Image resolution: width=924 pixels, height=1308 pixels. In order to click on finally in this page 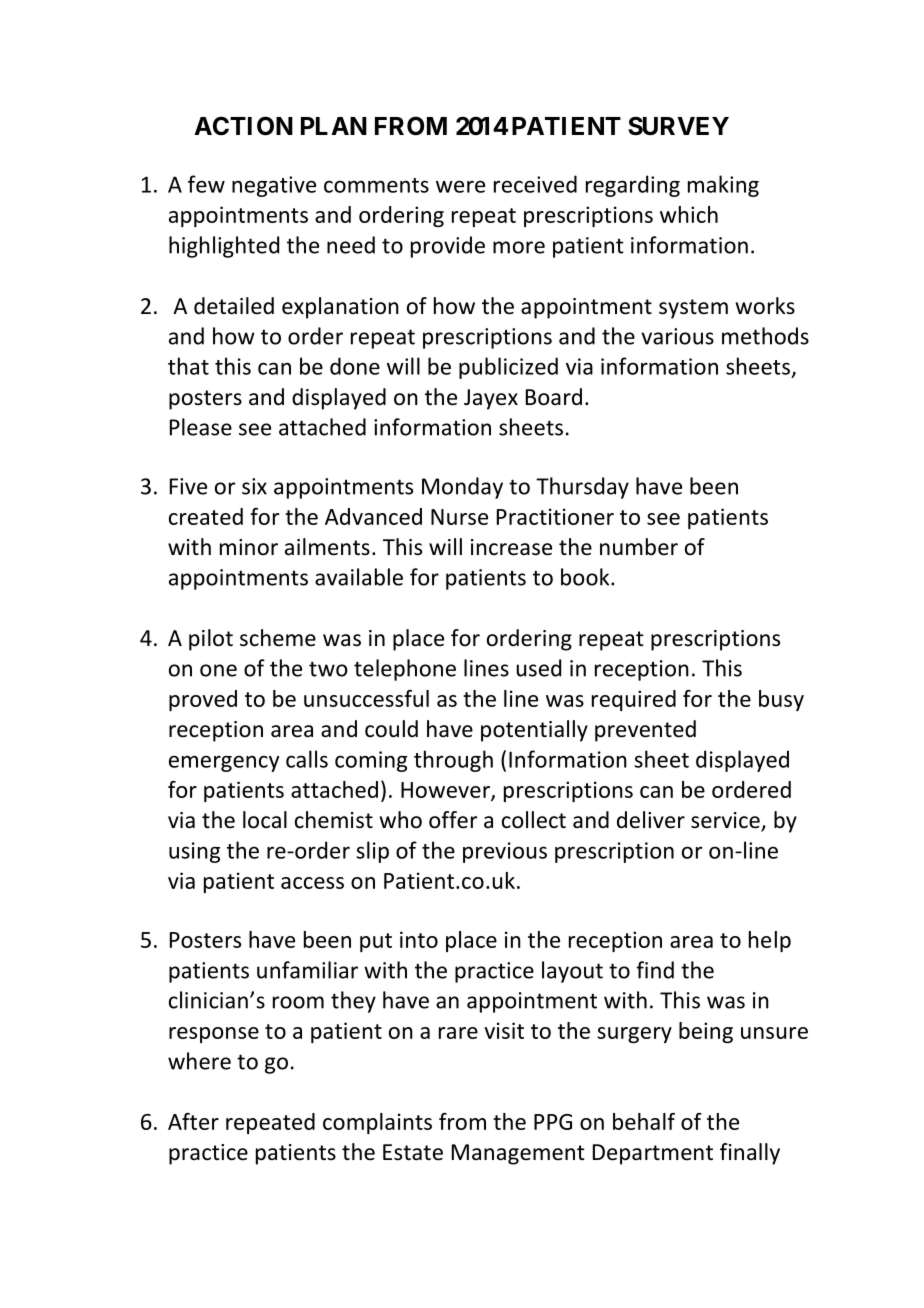, I will do `click(750, 1154)`.
